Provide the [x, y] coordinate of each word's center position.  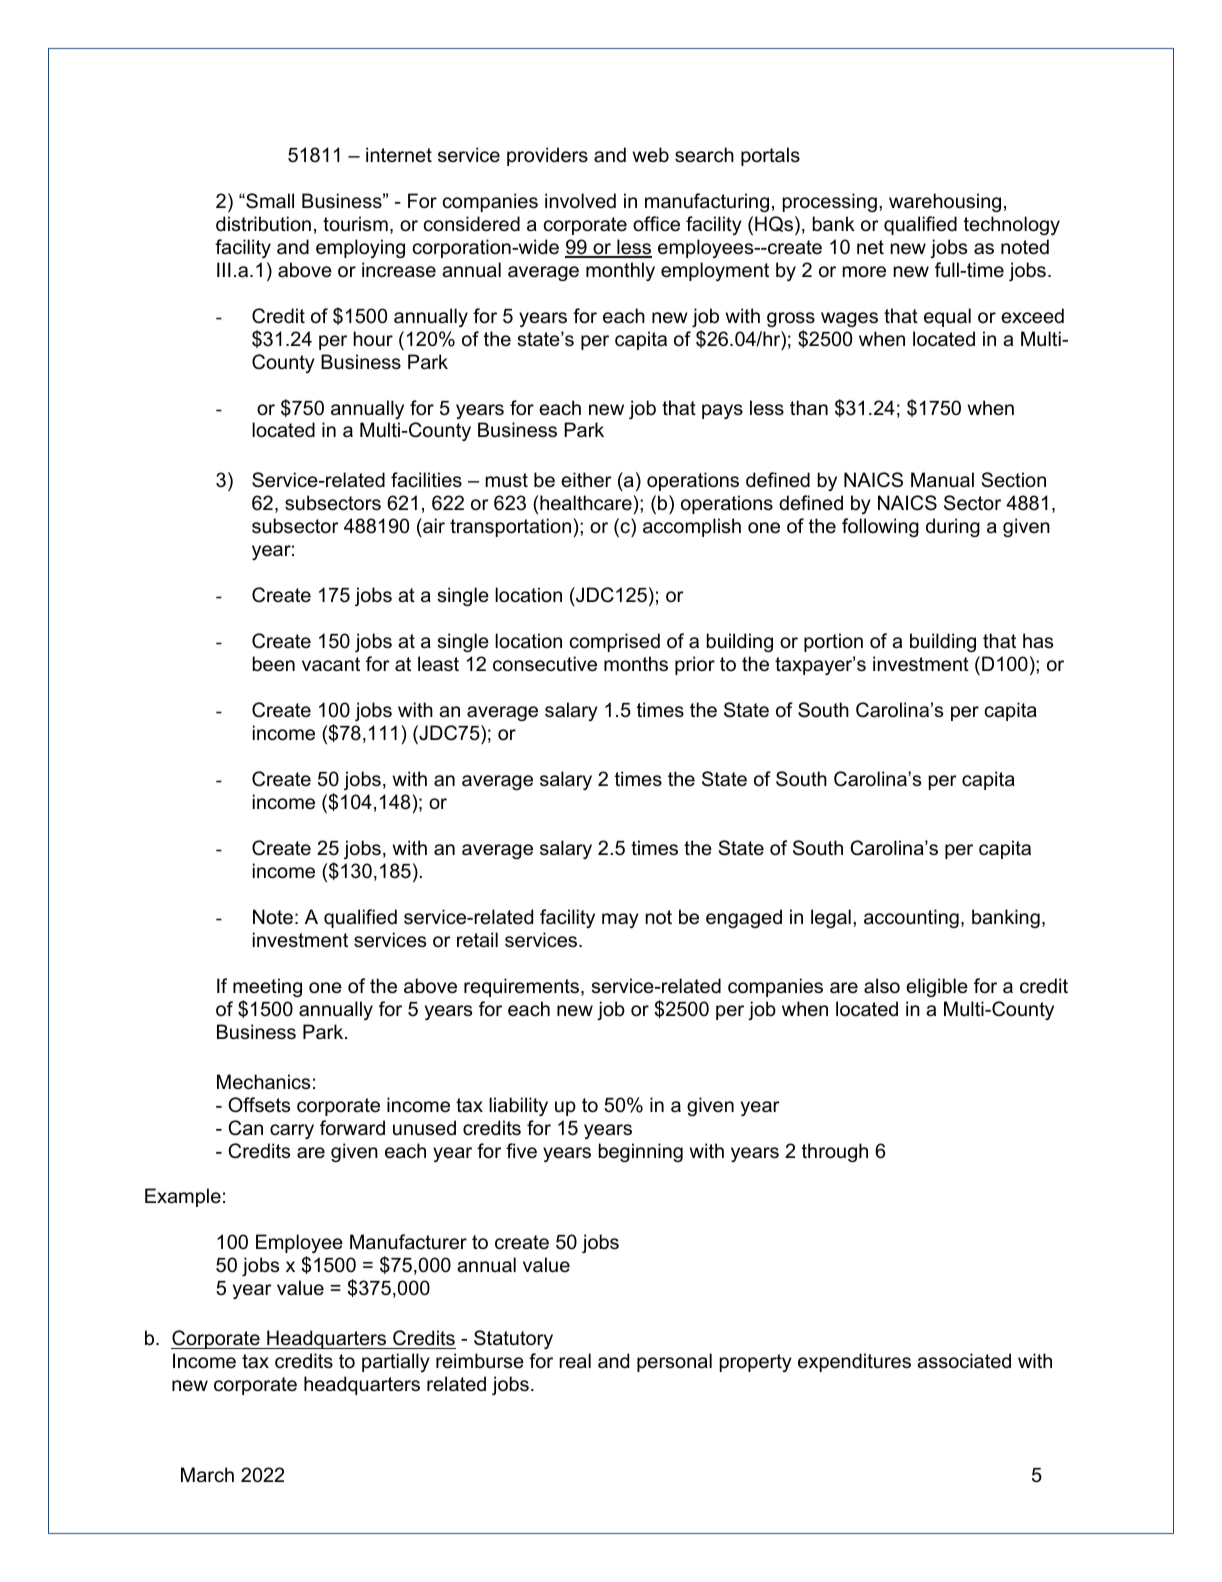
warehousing [945, 202]
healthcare [587, 503]
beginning [641, 1152]
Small [269, 201]
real [575, 1361]
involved [580, 201]
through [835, 1152]
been [274, 664]
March [207, 1475]
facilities [426, 480]
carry [292, 1131]
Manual [942, 480]
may [620, 920]
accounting [911, 918]
